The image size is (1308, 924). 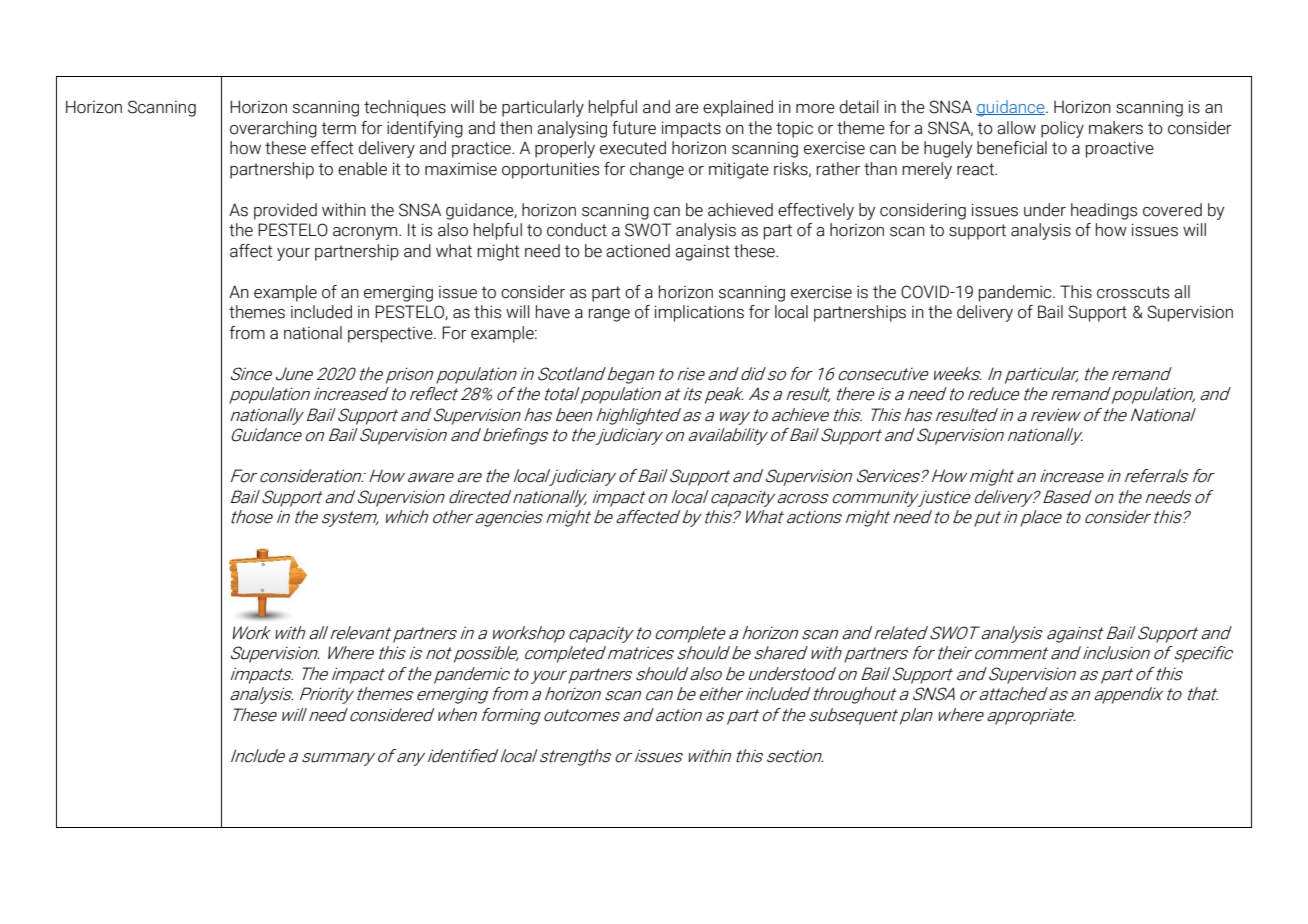 I want to click on explained, so click(x=738, y=108).
